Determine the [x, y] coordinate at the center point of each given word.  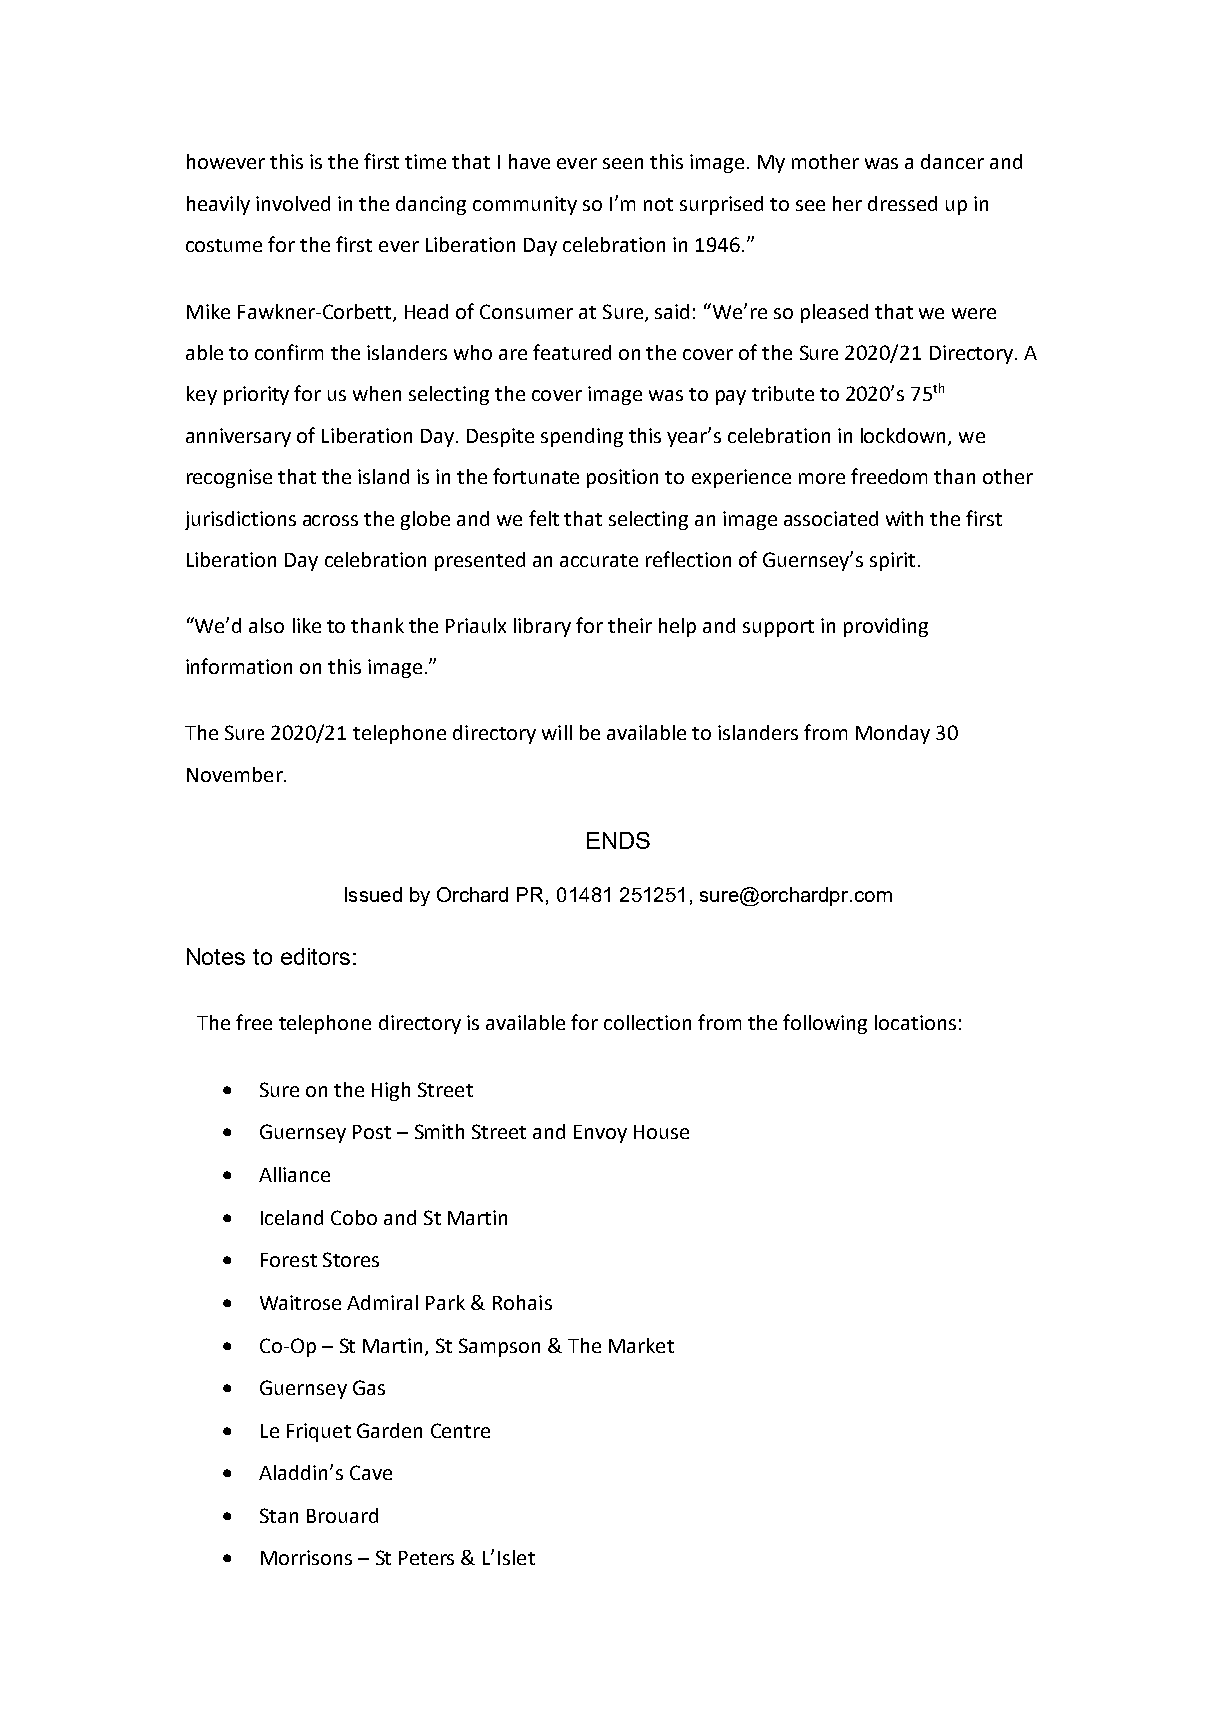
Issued [373, 894]
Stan [279, 1515]
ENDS [618, 840]
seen [623, 163]
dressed [902, 203]
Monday [893, 734]
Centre [460, 1430]
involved [293, 203]
